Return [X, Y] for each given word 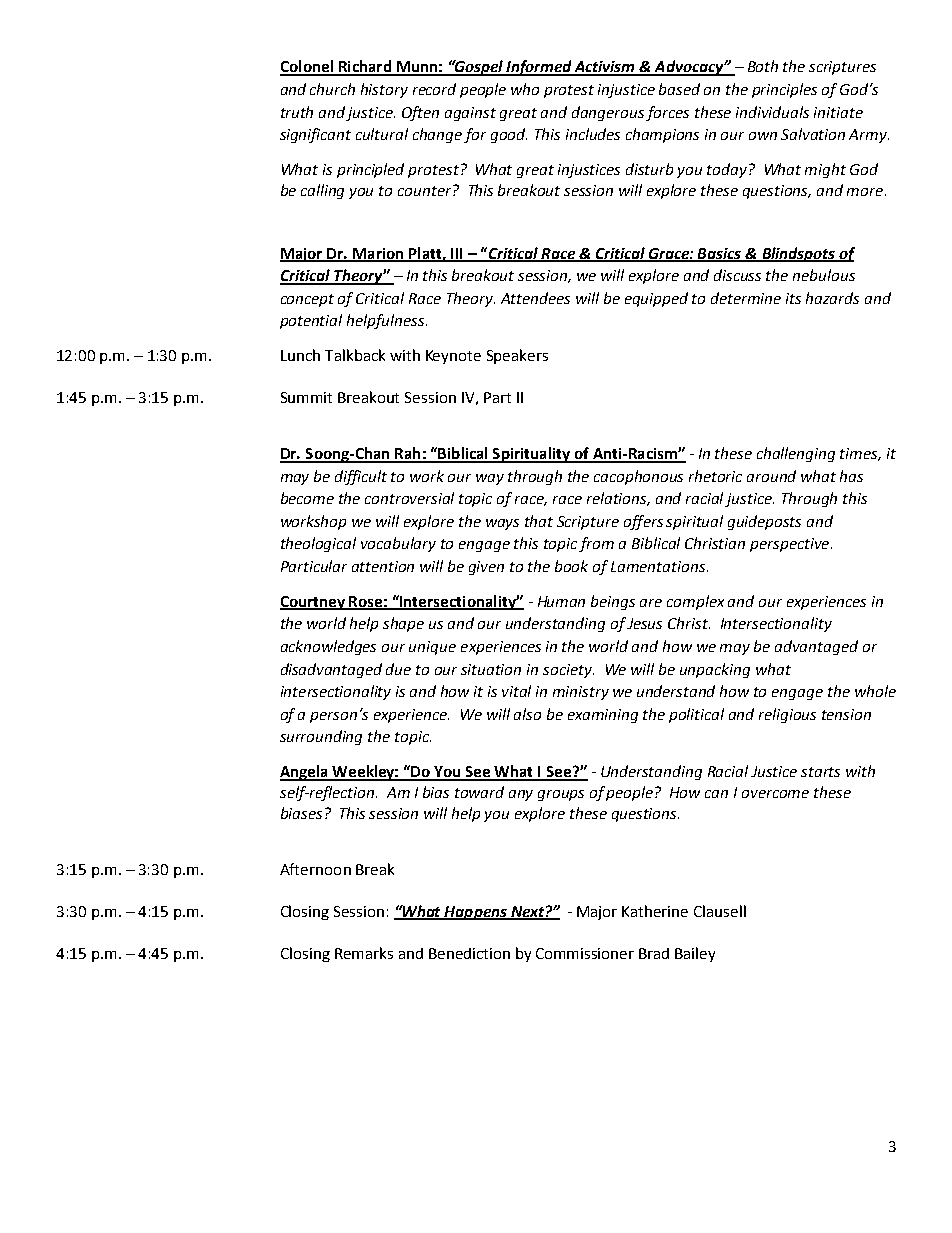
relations [618, 499]
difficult [361, 477]
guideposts [764, 522]
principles [784, 90]
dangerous [609, 113]
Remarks [364, 953]
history [384, 90]
